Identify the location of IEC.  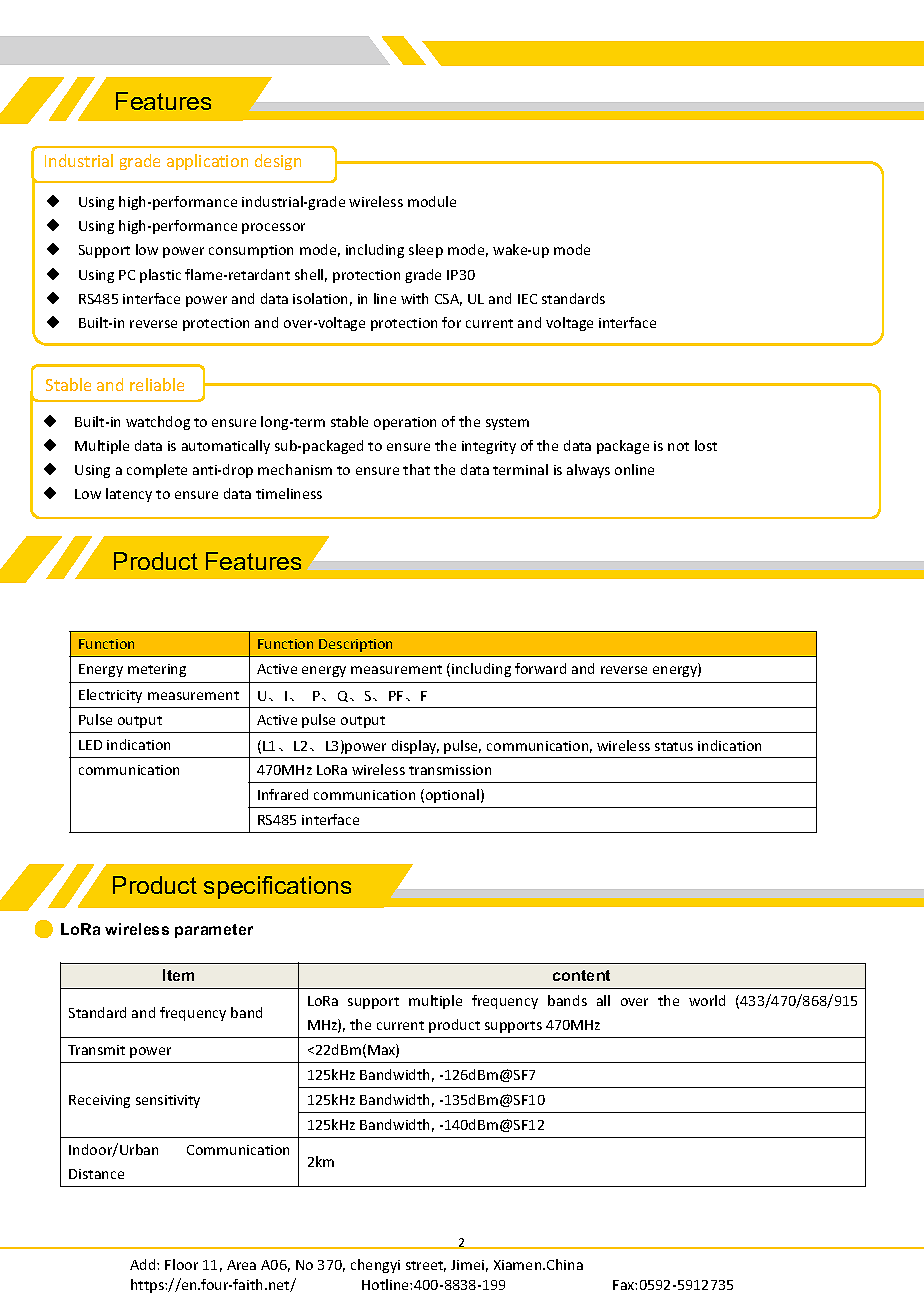
(527, 299).
